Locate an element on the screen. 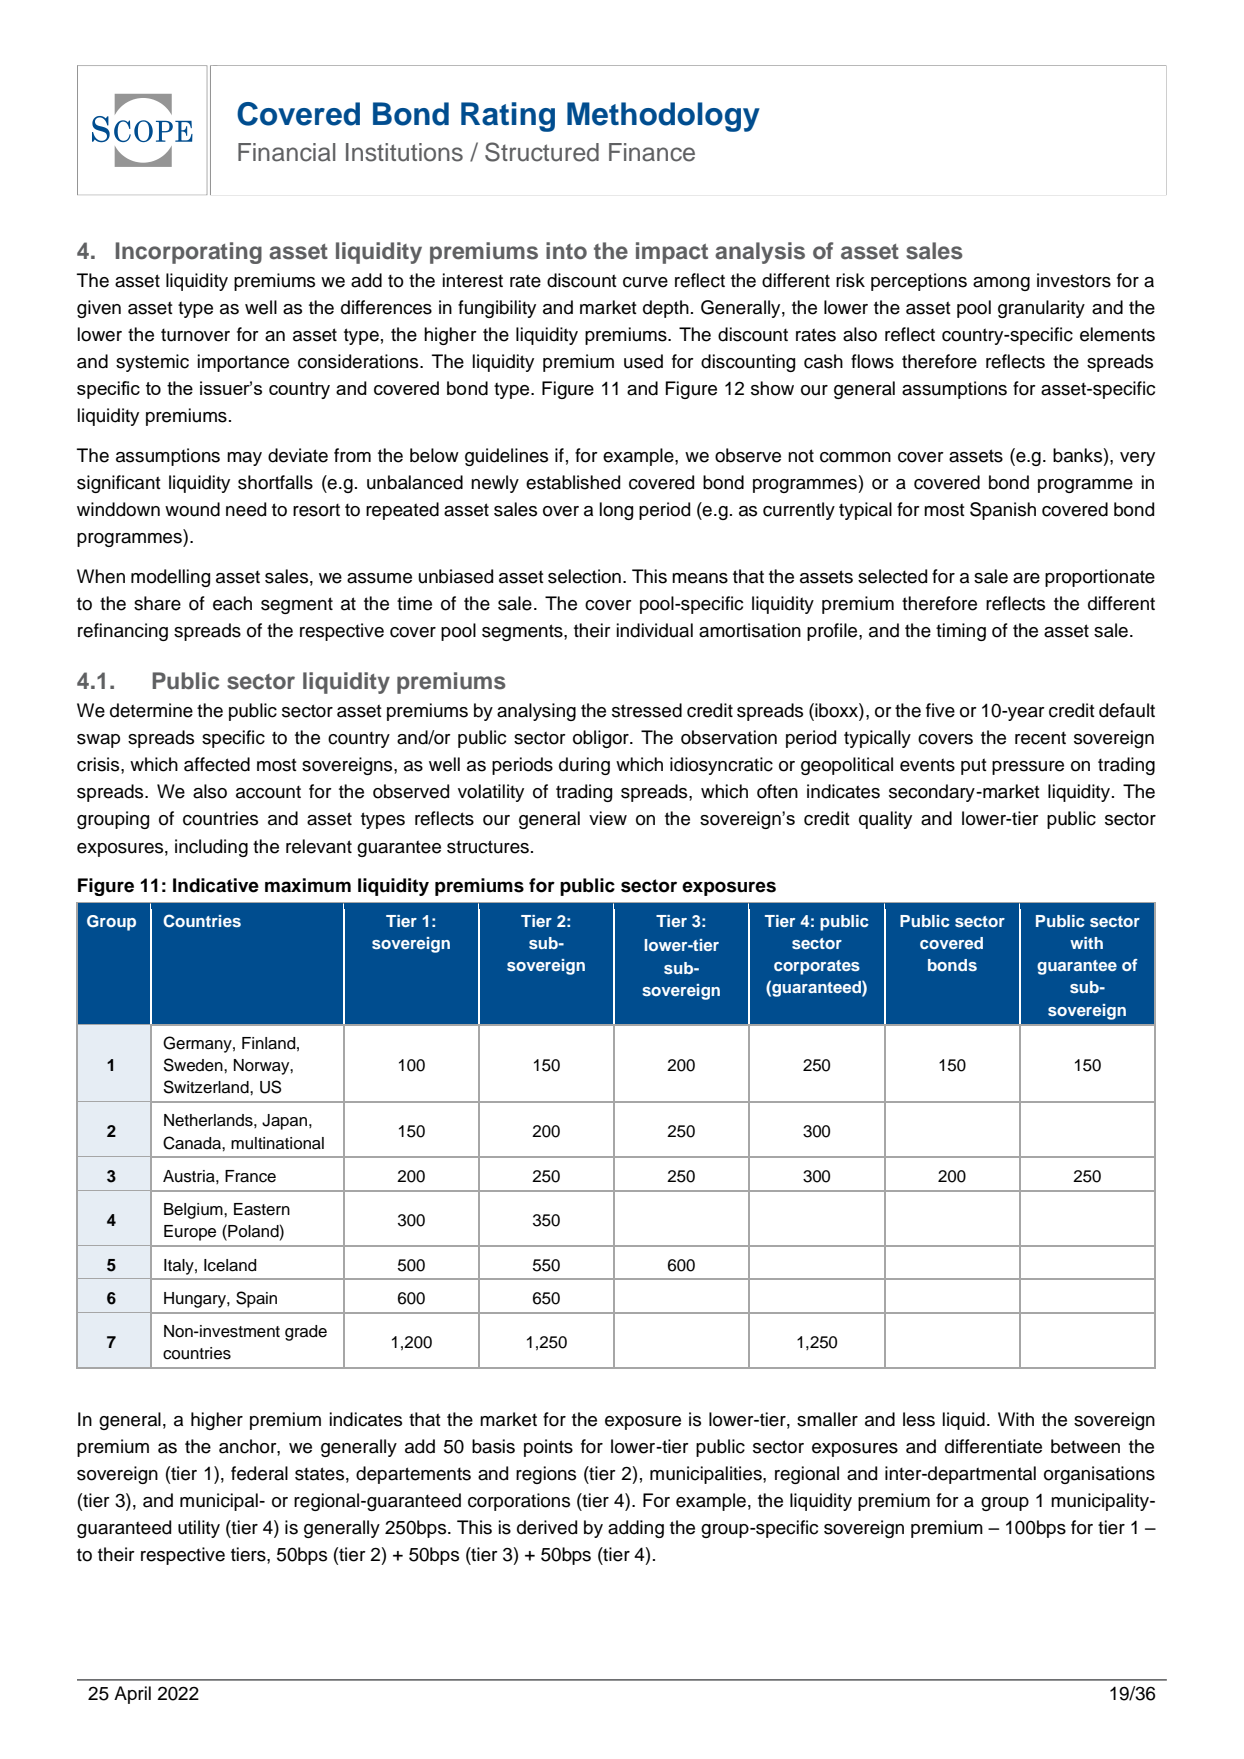  view is located at coordinates (608, 818).
